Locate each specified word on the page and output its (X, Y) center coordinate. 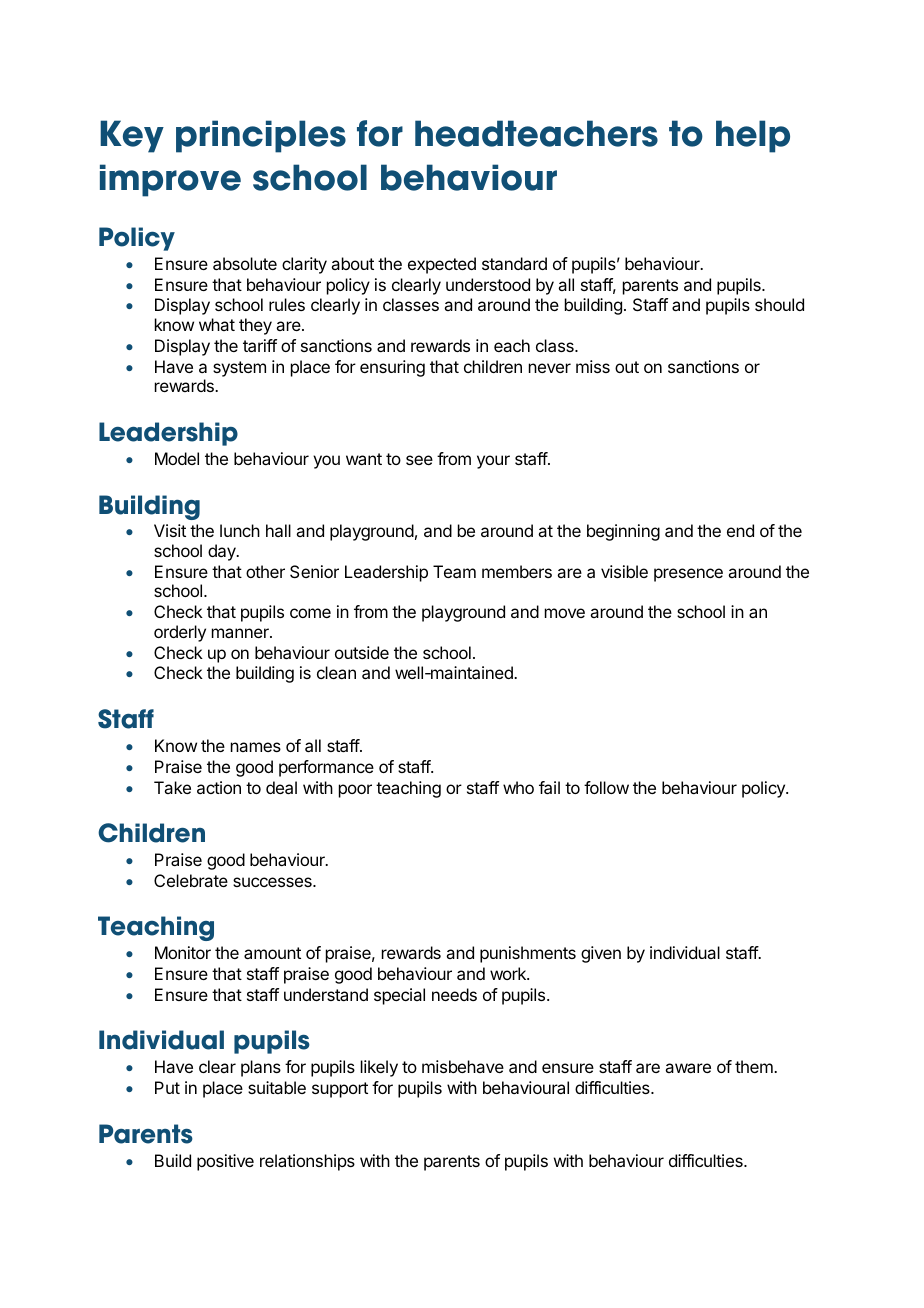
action (219, 787)
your (493, 462)
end (740, 530)
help (753, 136)
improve (170, 180)
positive (225, 1162)
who (518, 787)
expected (442, 265)
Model (177, 458)
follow (606, 787)
